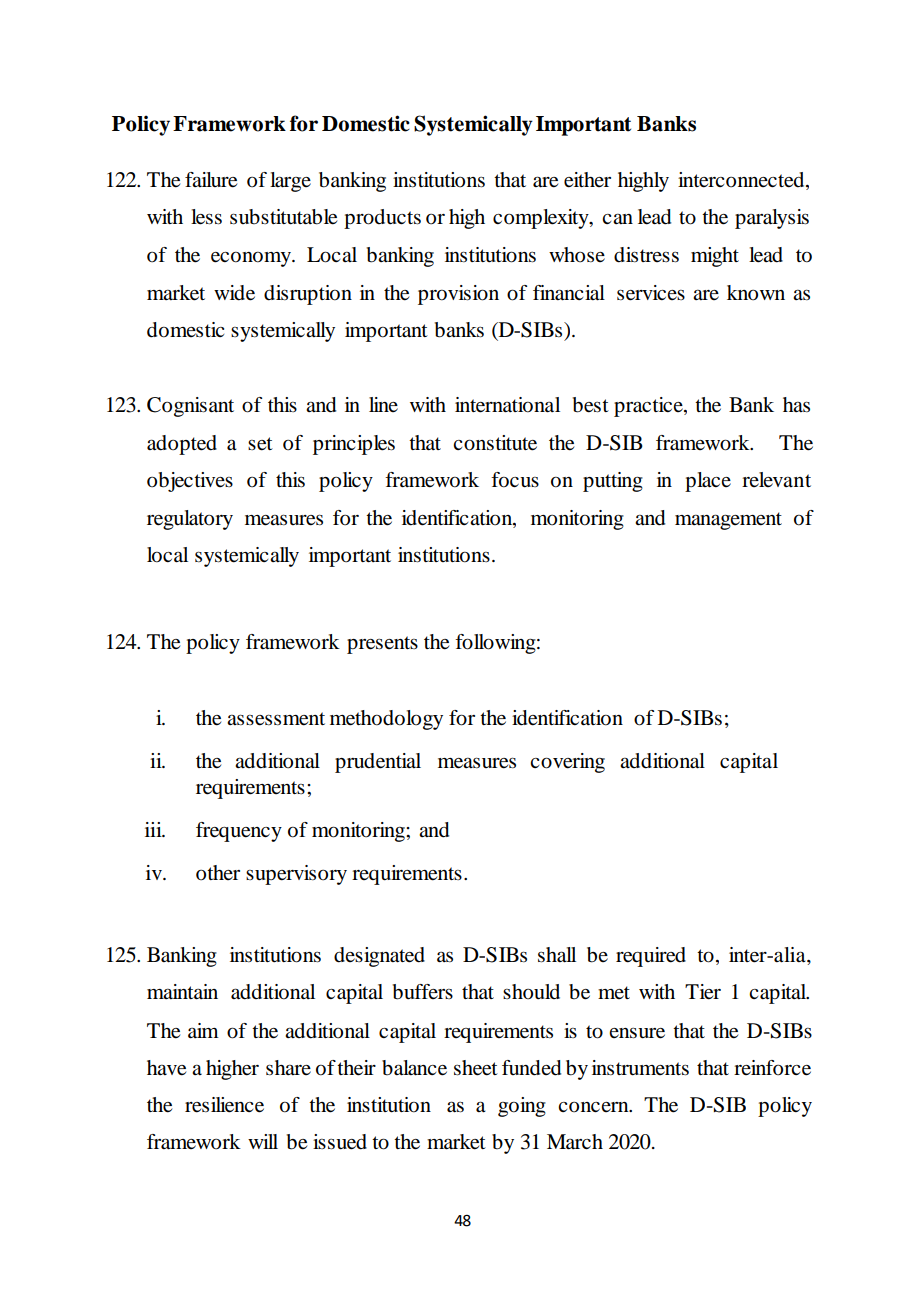 Image resolution: width=924 pixels, height=1308 pixels. What do you see at coordinates (522, 1107) in the screenshot?
I see `going` at bounding box center [522, 1107].
